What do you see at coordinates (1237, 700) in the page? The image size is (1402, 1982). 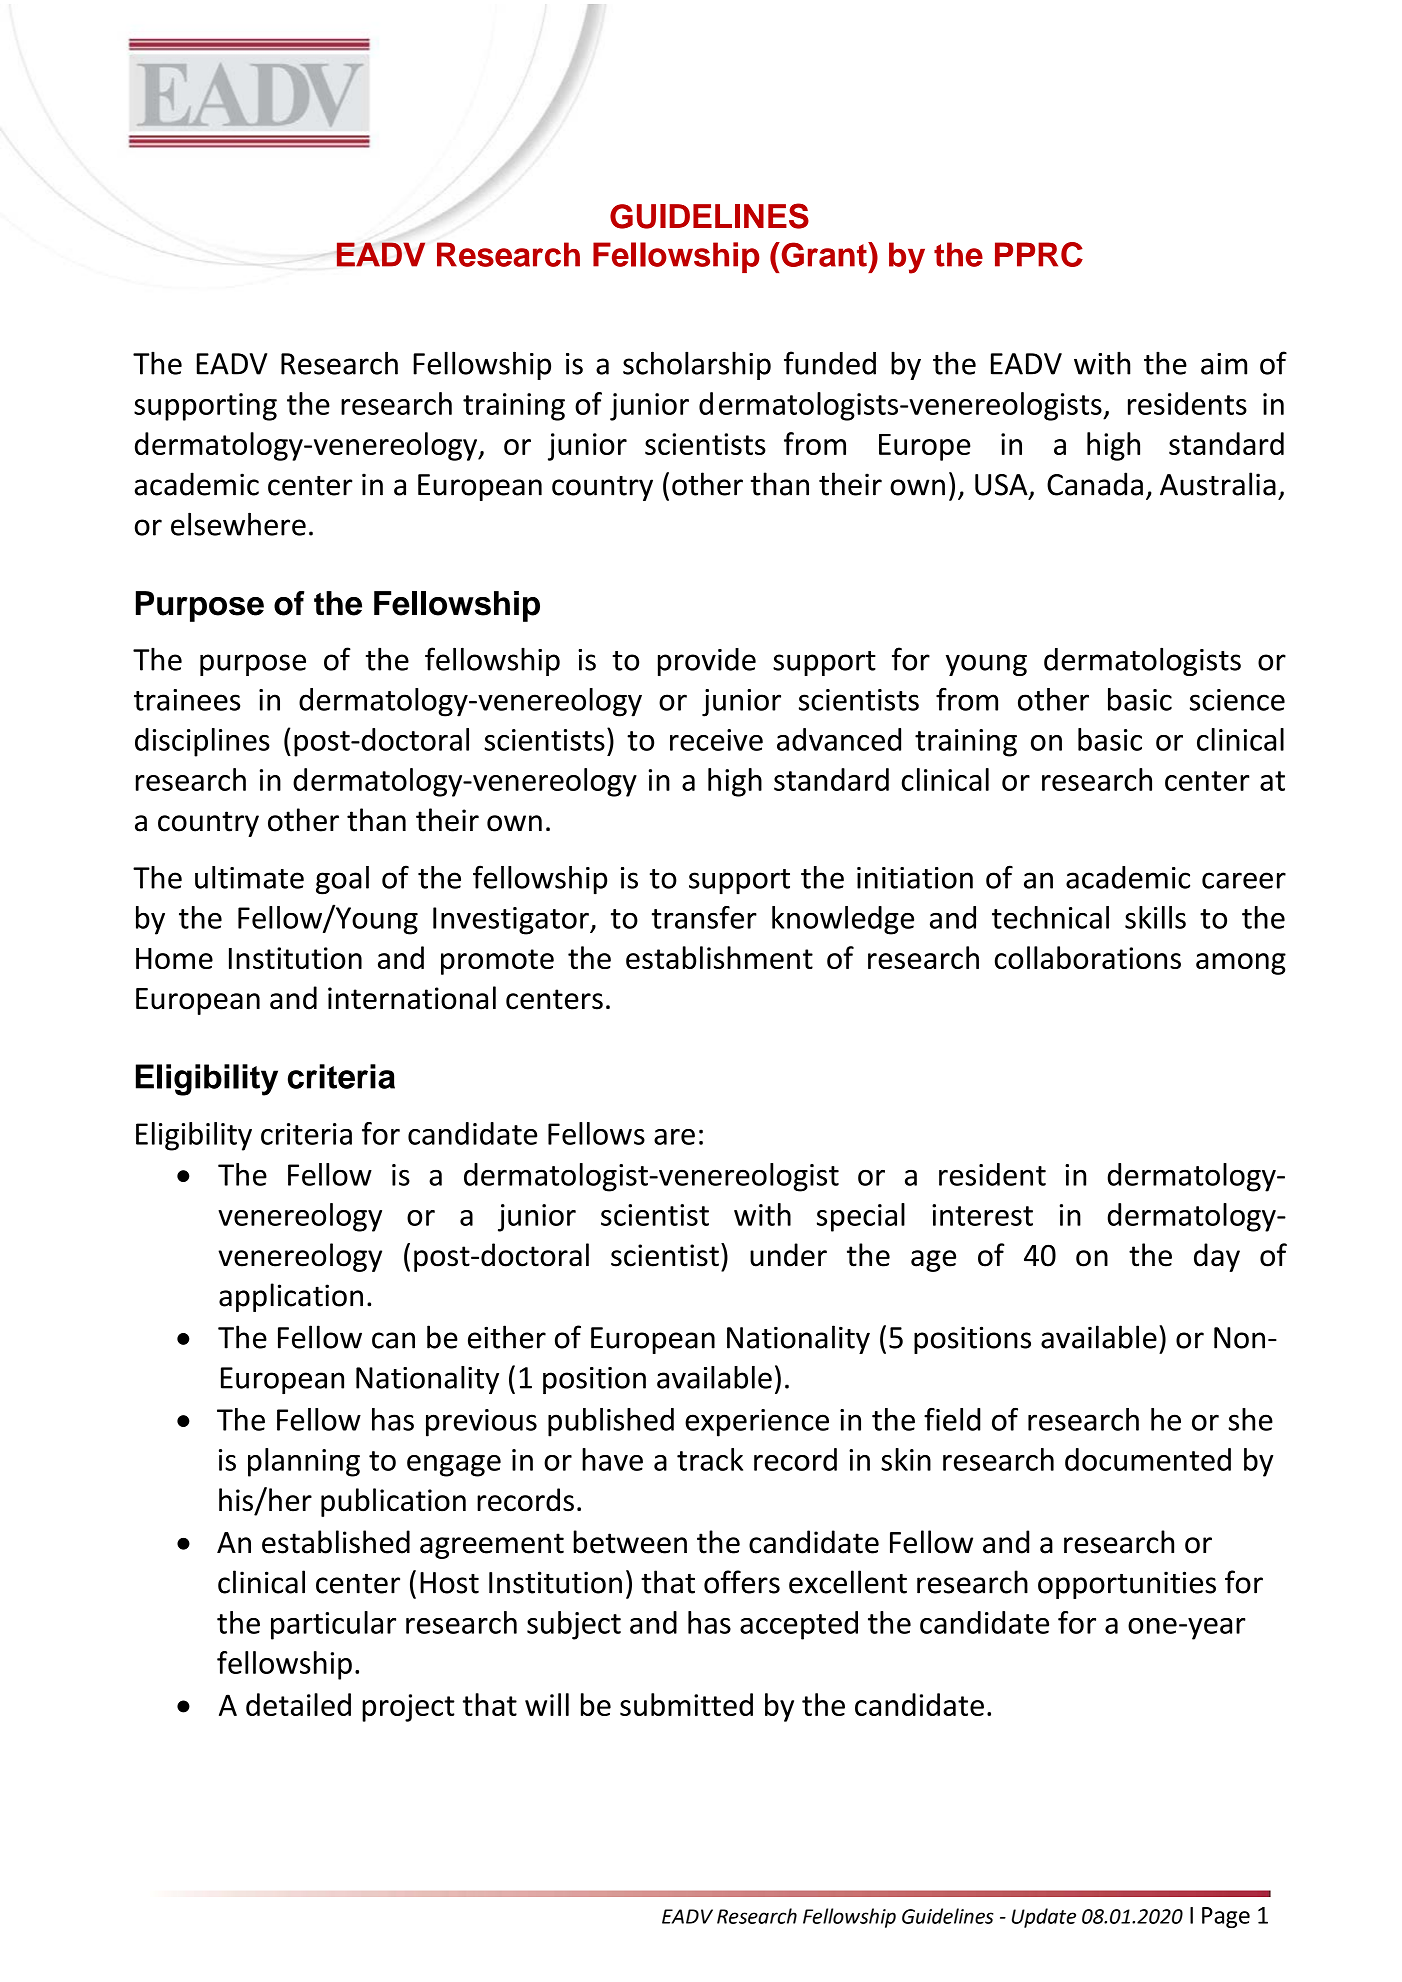 I see `science` at bounding box center [1237, 700].
